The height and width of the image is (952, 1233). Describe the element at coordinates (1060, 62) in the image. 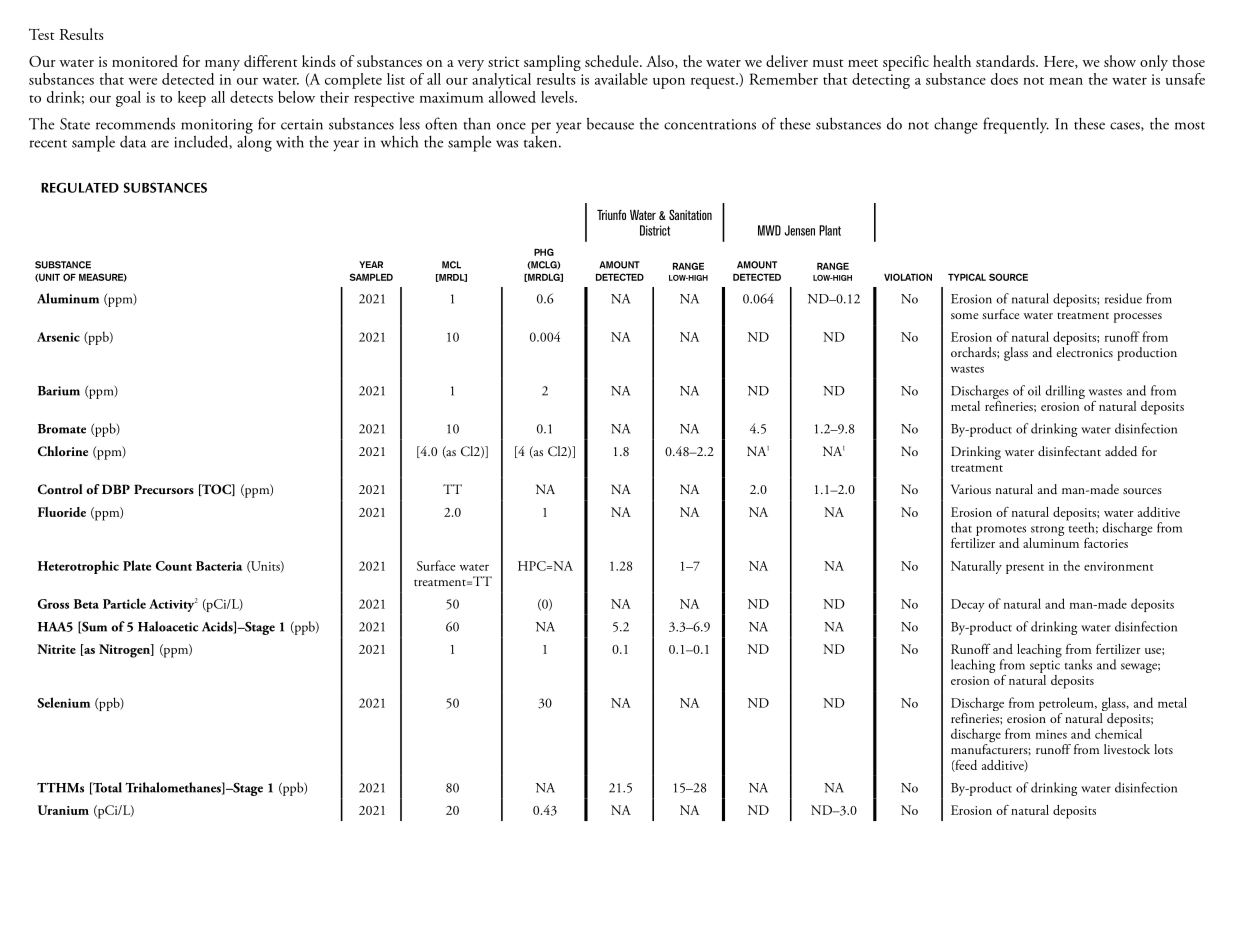

I see `Here` at that location.
